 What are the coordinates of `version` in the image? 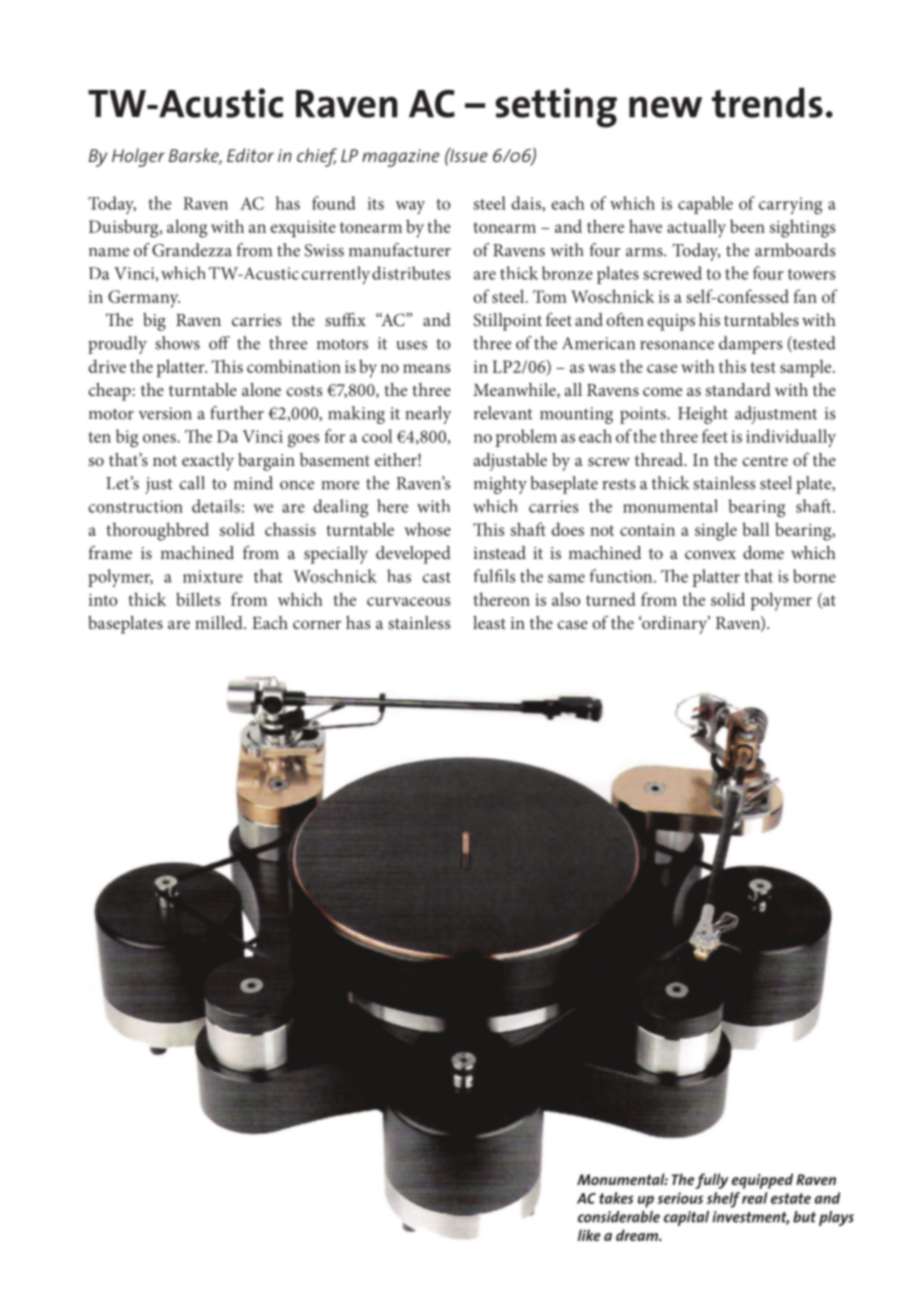 It's located at (165, 413).
